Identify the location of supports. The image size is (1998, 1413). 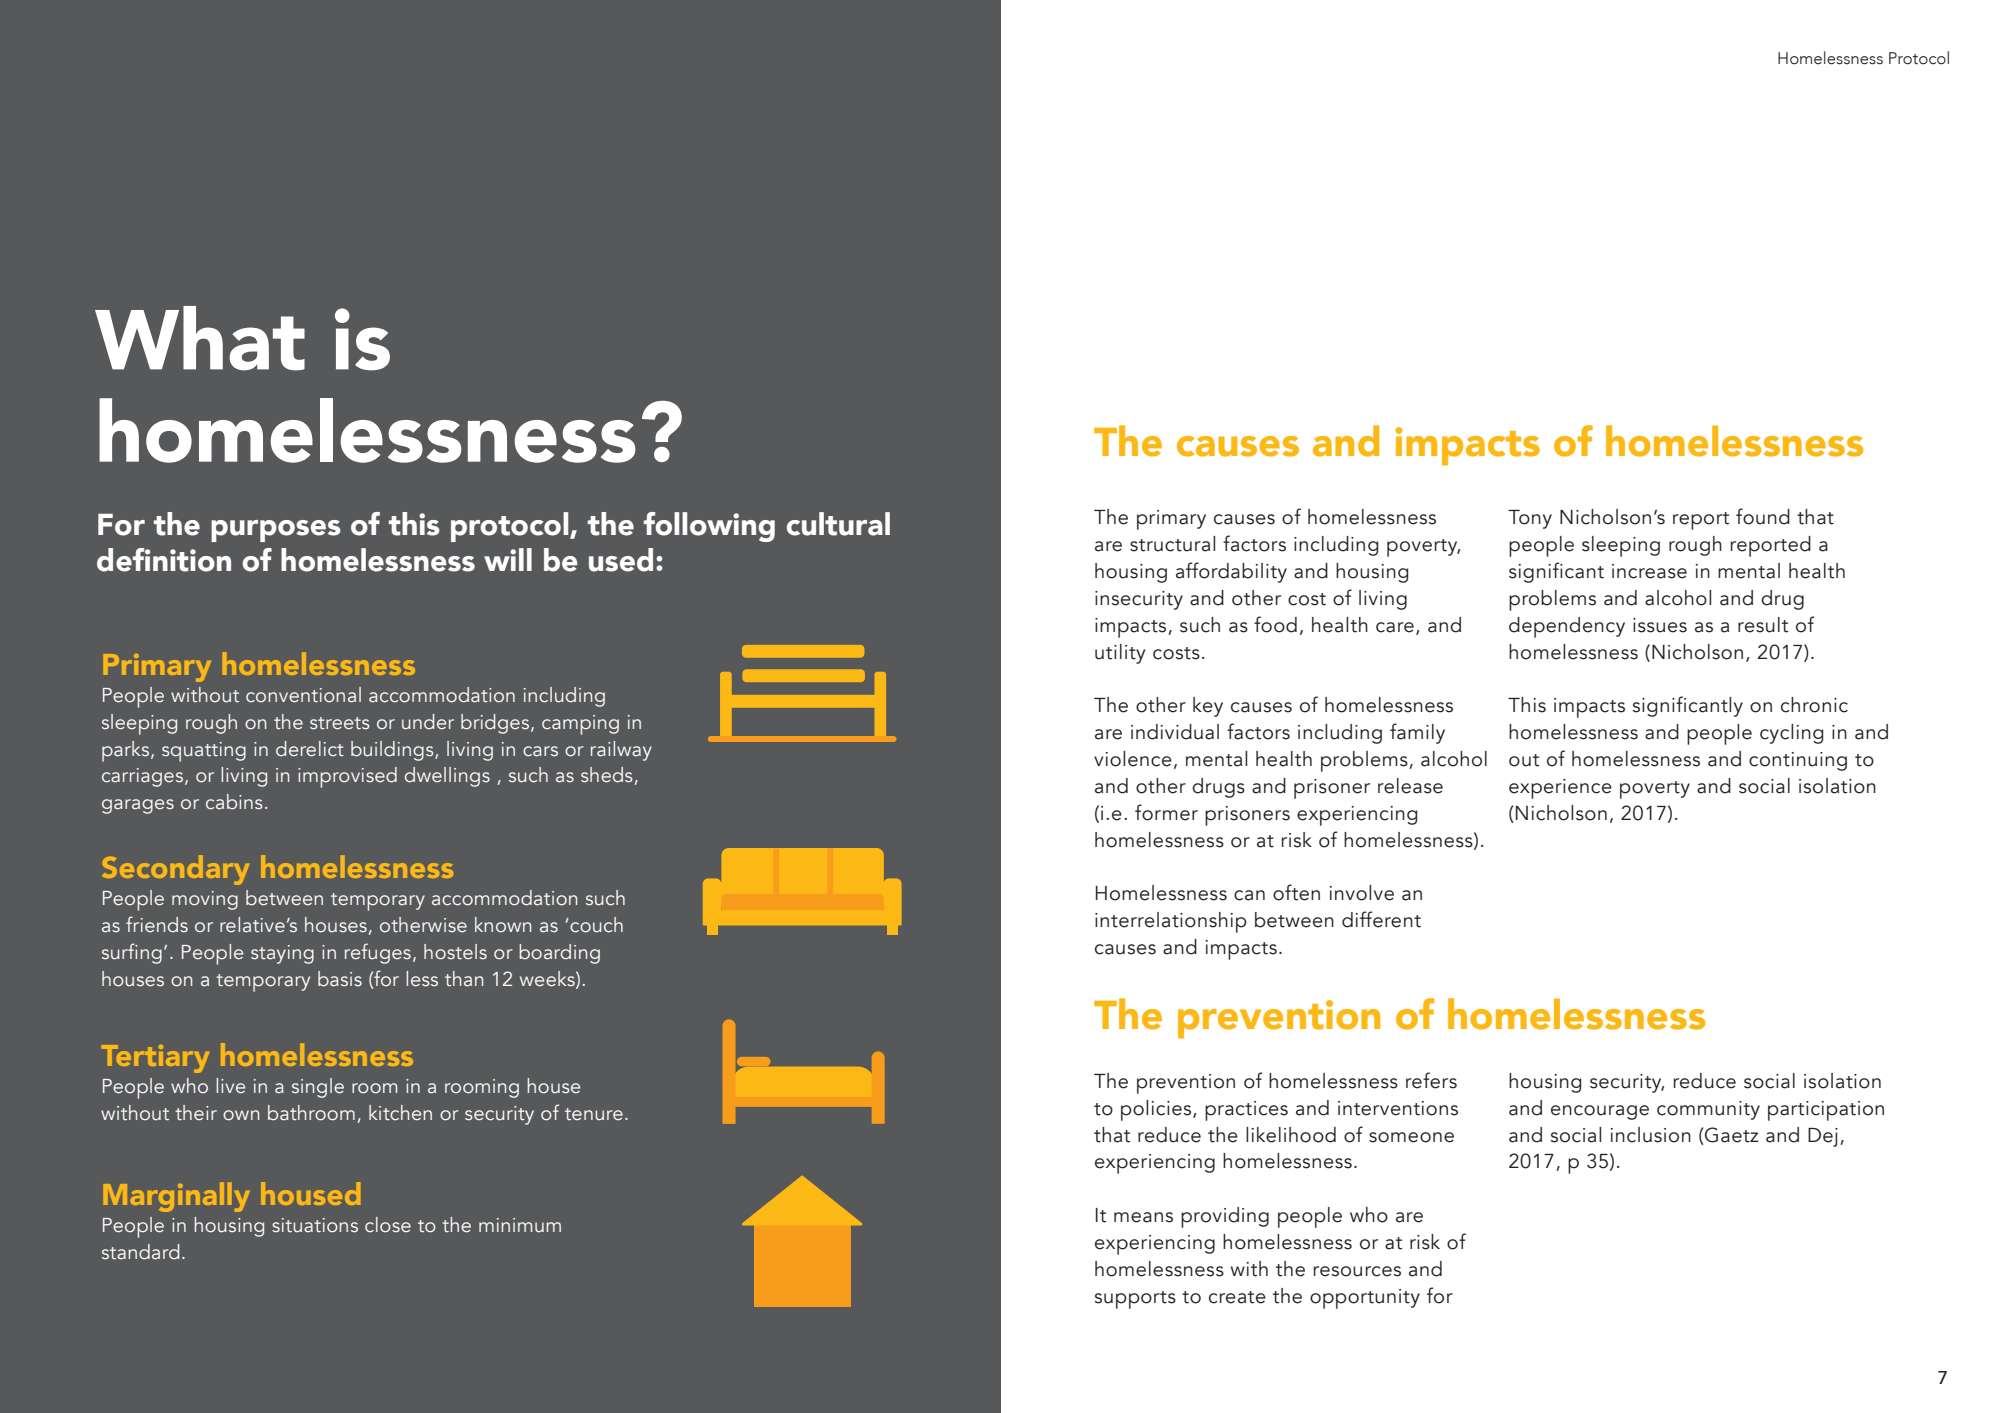
(1135, 1300).
